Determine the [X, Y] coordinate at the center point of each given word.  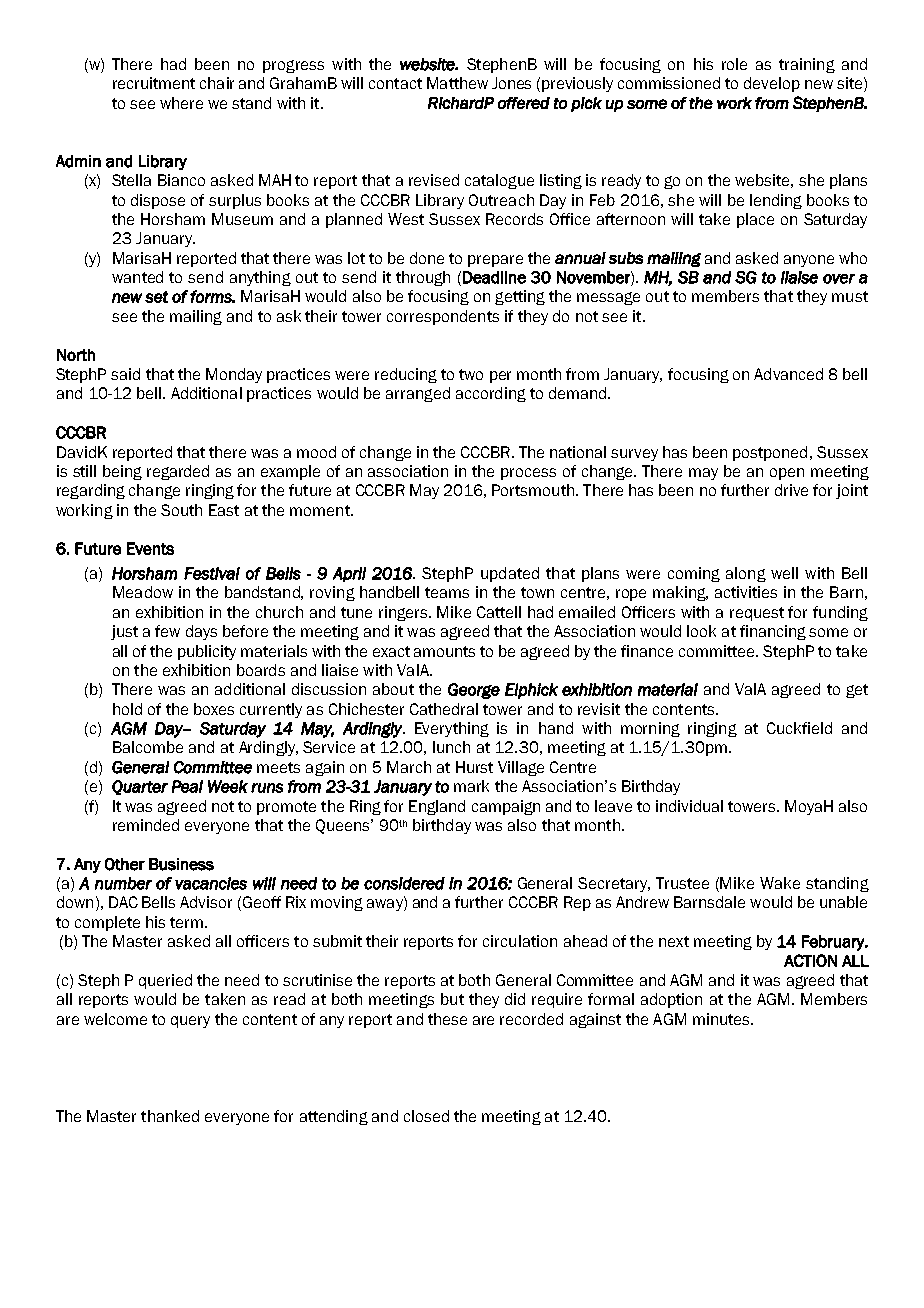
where [181, 103]
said [125, 374]
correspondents [443, 317]
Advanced [788, 374]
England [437, 807]
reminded [146, 825]
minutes [722, 1019]
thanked [170, 1116]
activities [746, 592]
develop [772, 84]
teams [447, 592]
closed [426, 1116]
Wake [780, 883]
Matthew [457, 83]
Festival [212, 573]
